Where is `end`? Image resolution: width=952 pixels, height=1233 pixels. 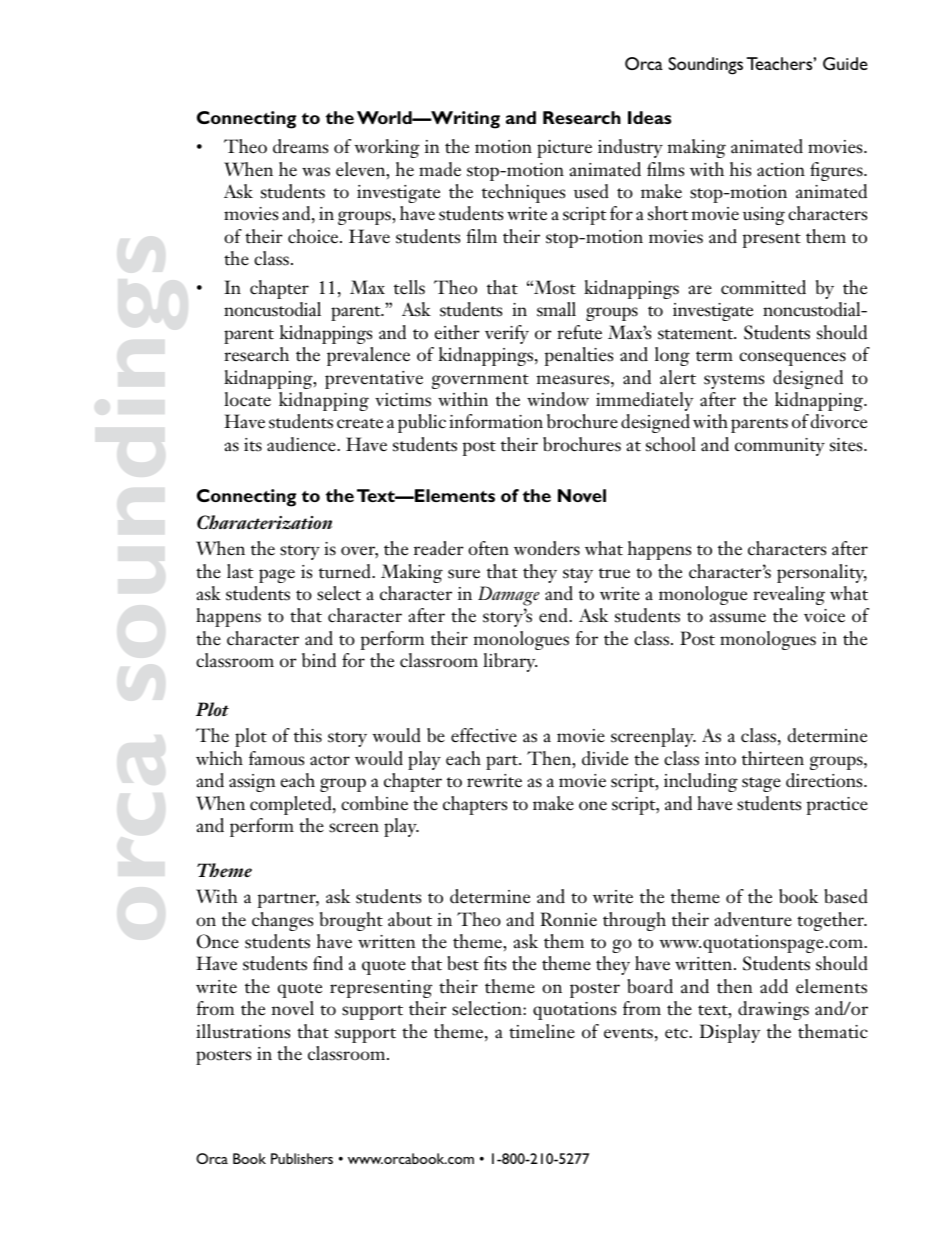 end is located at coordinates (554, 615).
